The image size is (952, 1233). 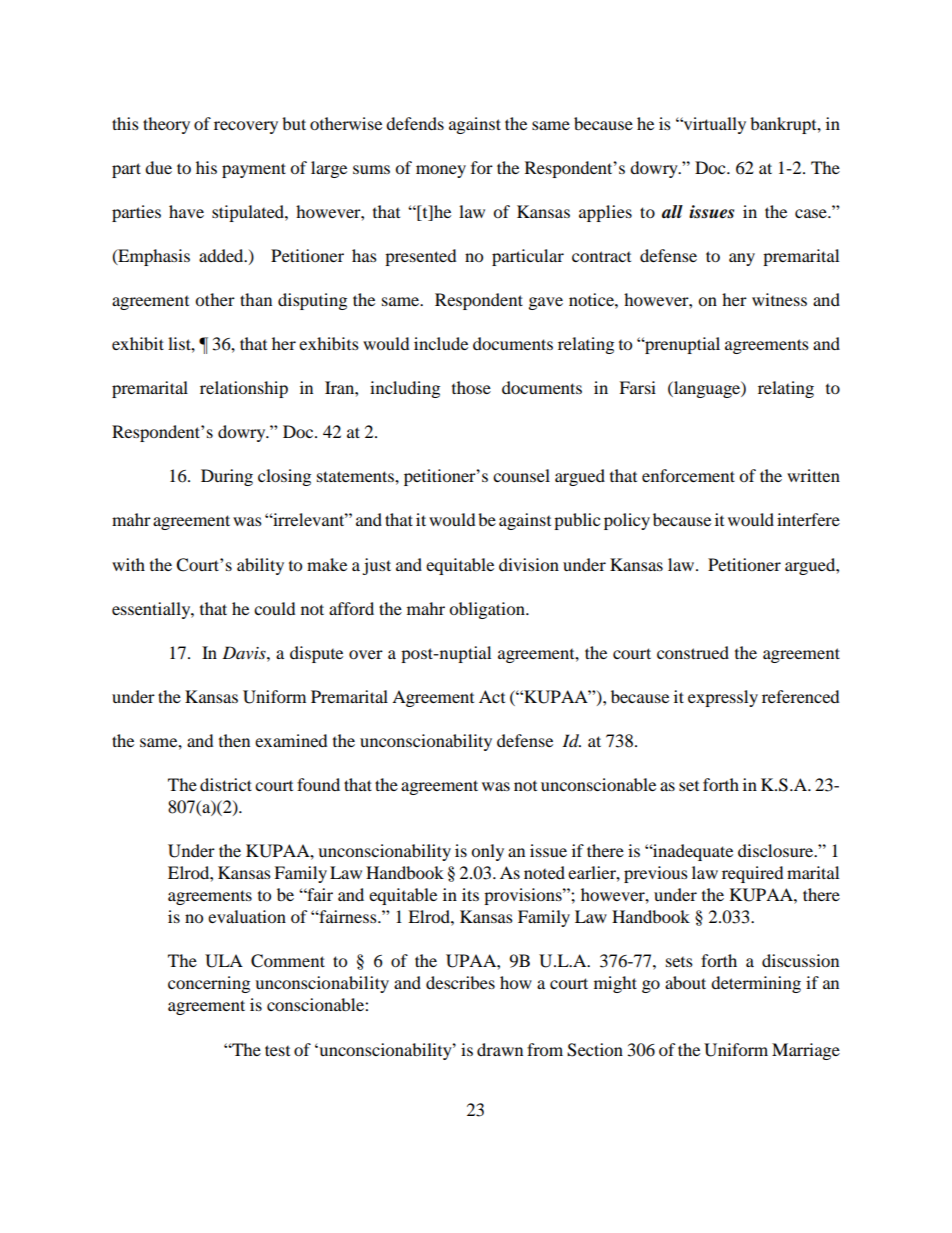 What do you see at coordinates (254, 170) in the image?
I see `payment` at bounding box center [254, 170].
